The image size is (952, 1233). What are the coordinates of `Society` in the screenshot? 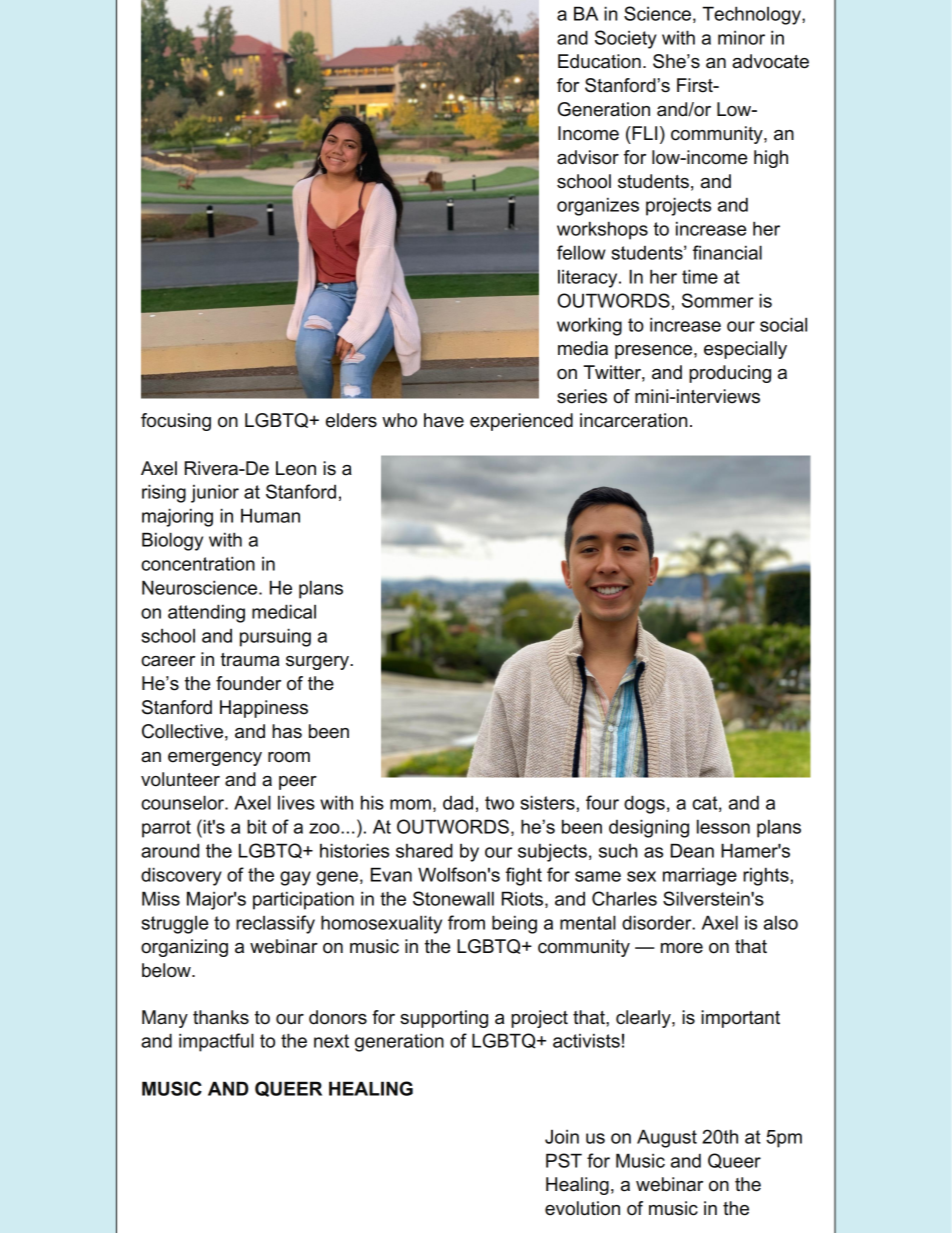 It's located at (626, 39).
